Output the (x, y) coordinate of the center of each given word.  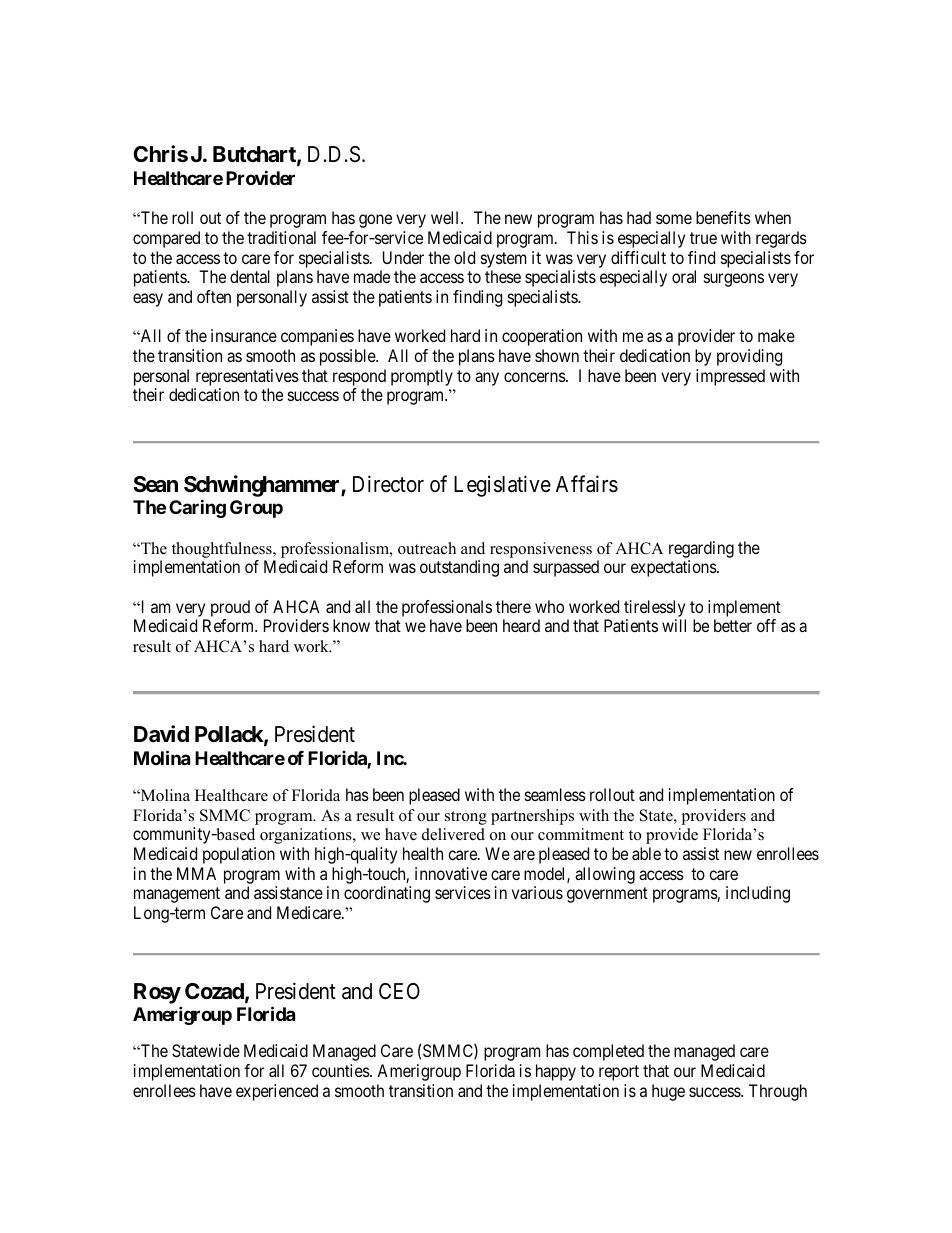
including (758, 894)
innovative (451, 873)
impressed (730, 377)
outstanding (459, 568)
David (161, 734)
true (703, 238)
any (487, 379)
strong (466, 818)
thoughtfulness (223, 550)
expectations (674, 568)
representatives (247, 377)
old (464, 257)
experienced (277, 1092)
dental (250, 276)
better (733, 625)
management (177, 895)
